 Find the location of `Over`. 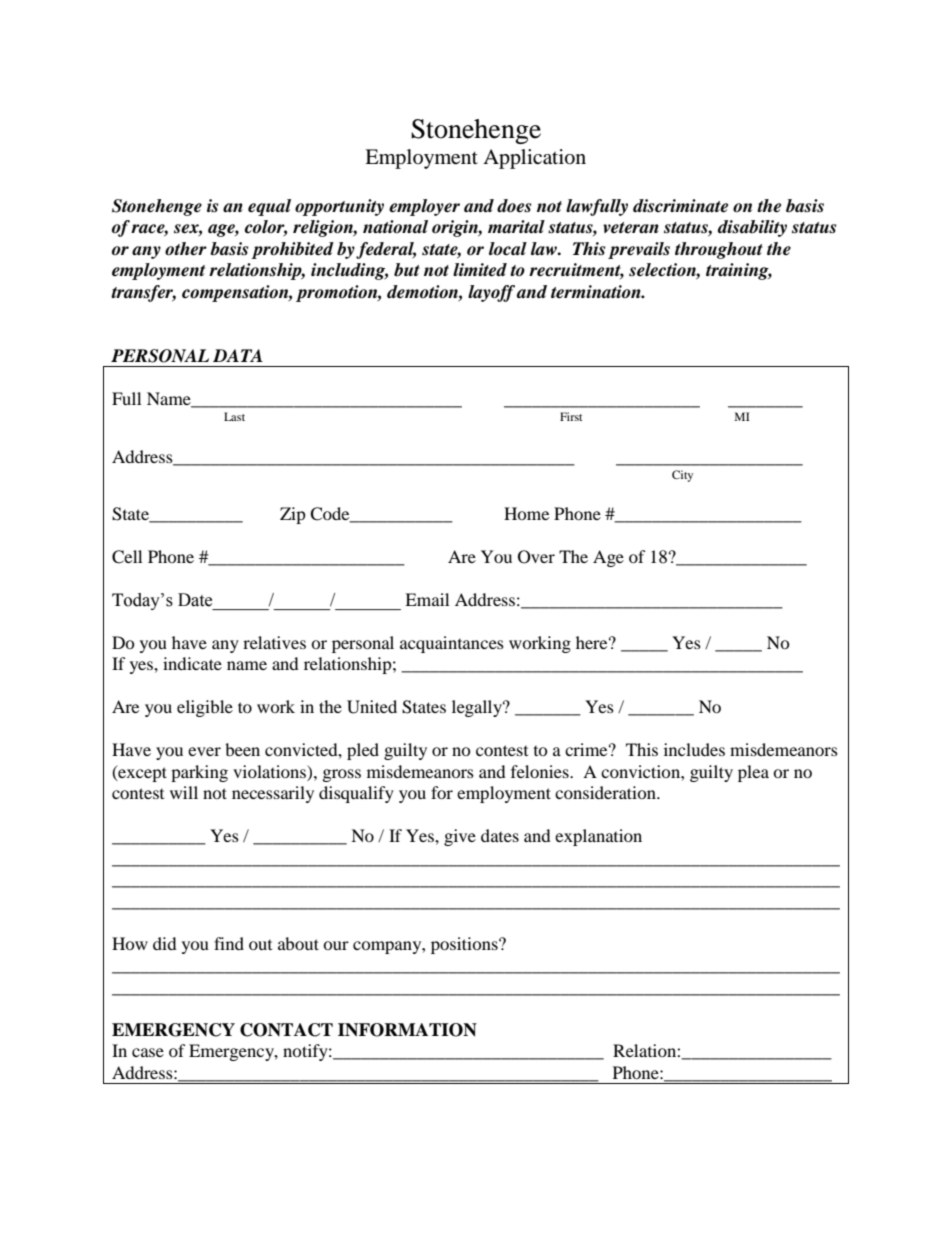

Over is located at coordinates (536, 557).
